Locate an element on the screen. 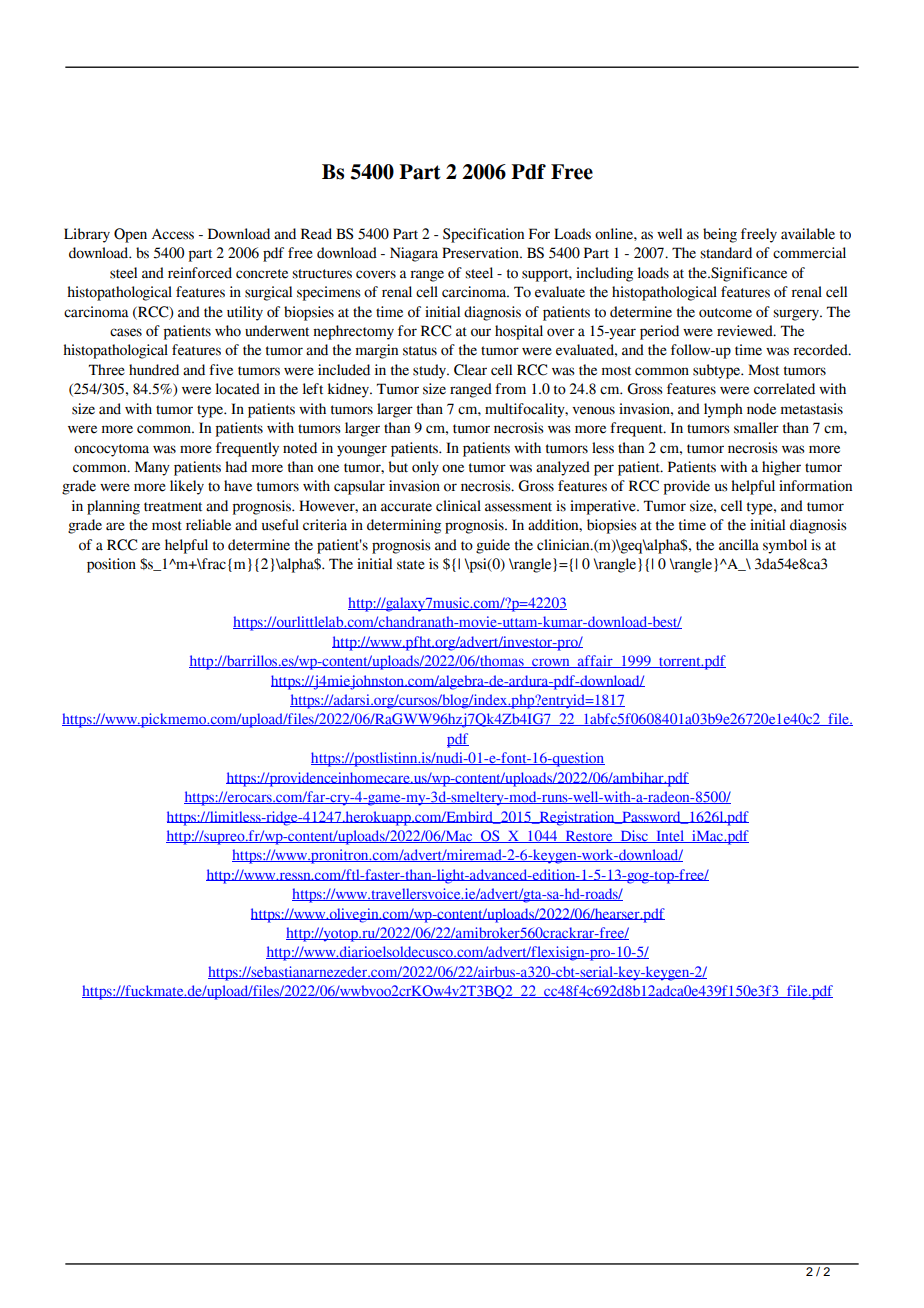  position is located at coordinates (111, 565).
